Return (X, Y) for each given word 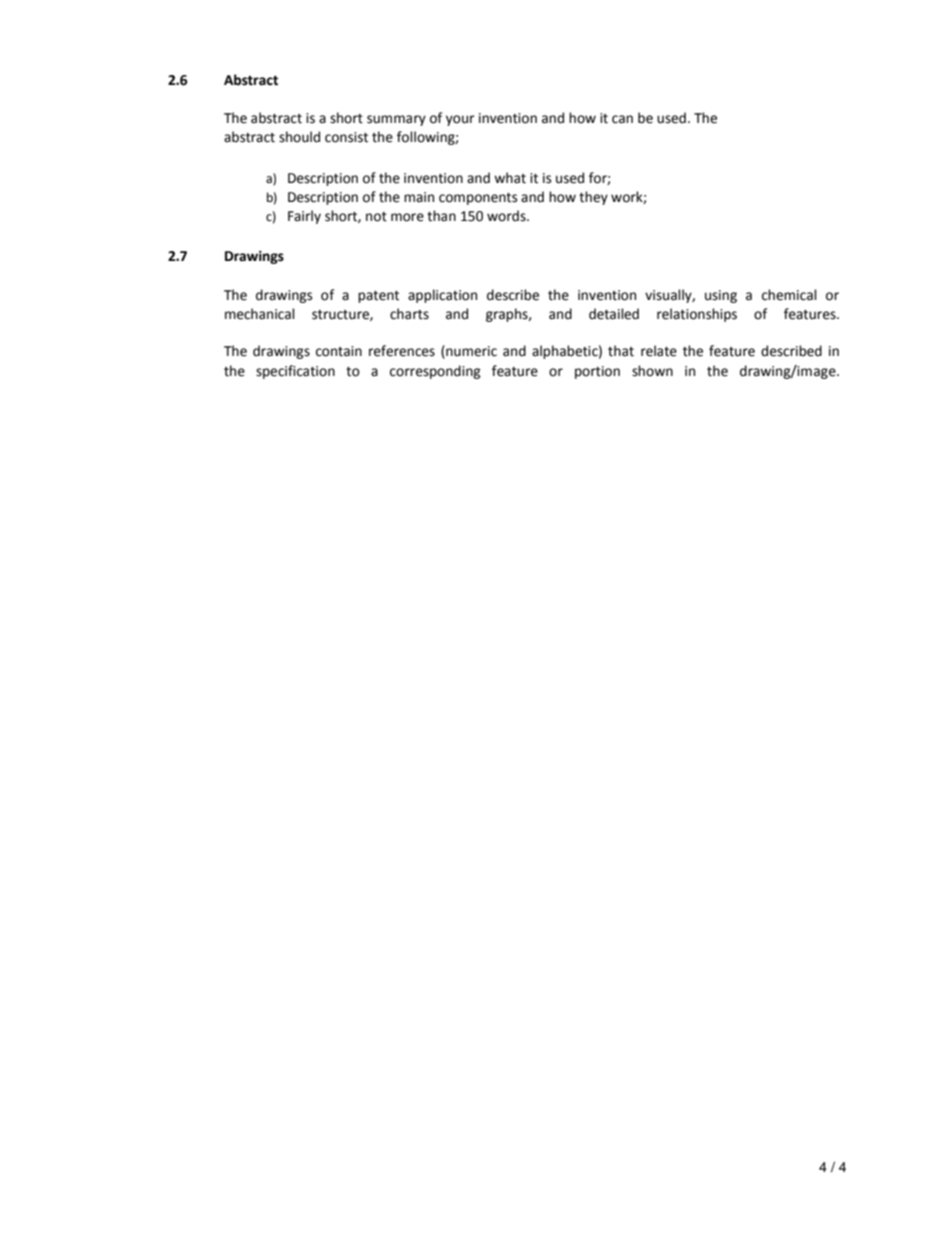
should (299, 137)
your (460, 120)
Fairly (304, 217)
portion (597, 372)
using (721, 296)
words (507, 216)
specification (295, 372)
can (622, 119)
